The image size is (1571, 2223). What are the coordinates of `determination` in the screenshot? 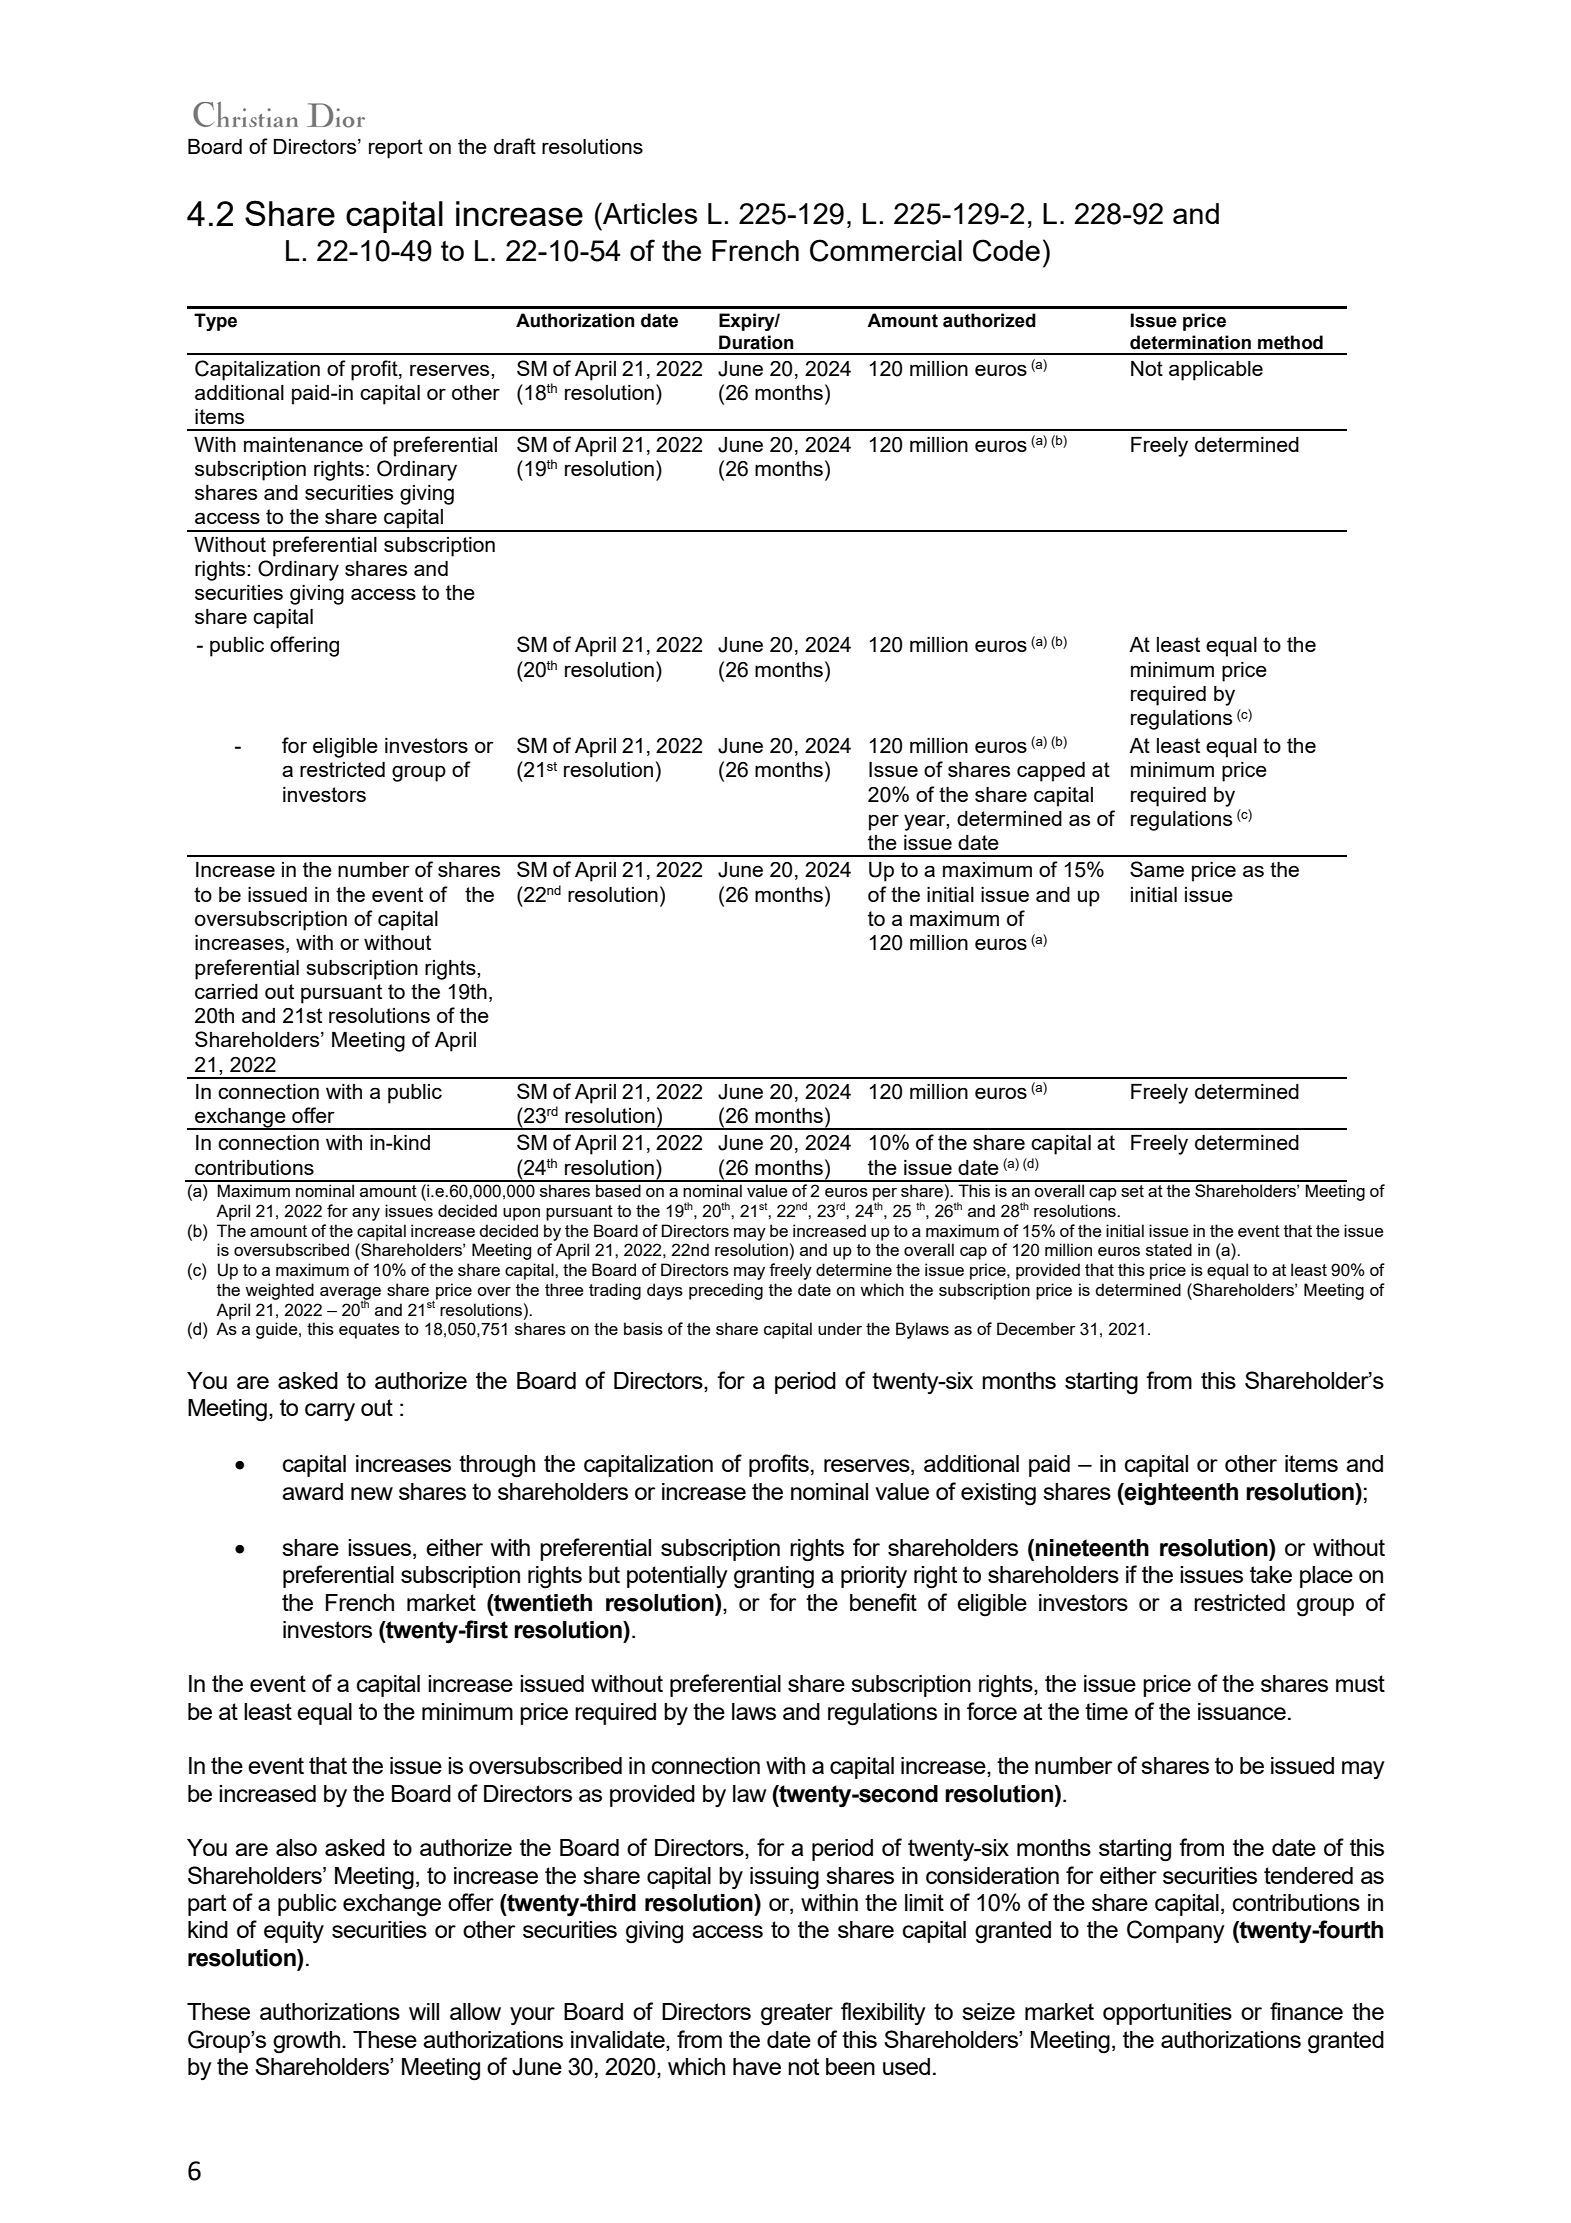 It's located at (1190, 342).
